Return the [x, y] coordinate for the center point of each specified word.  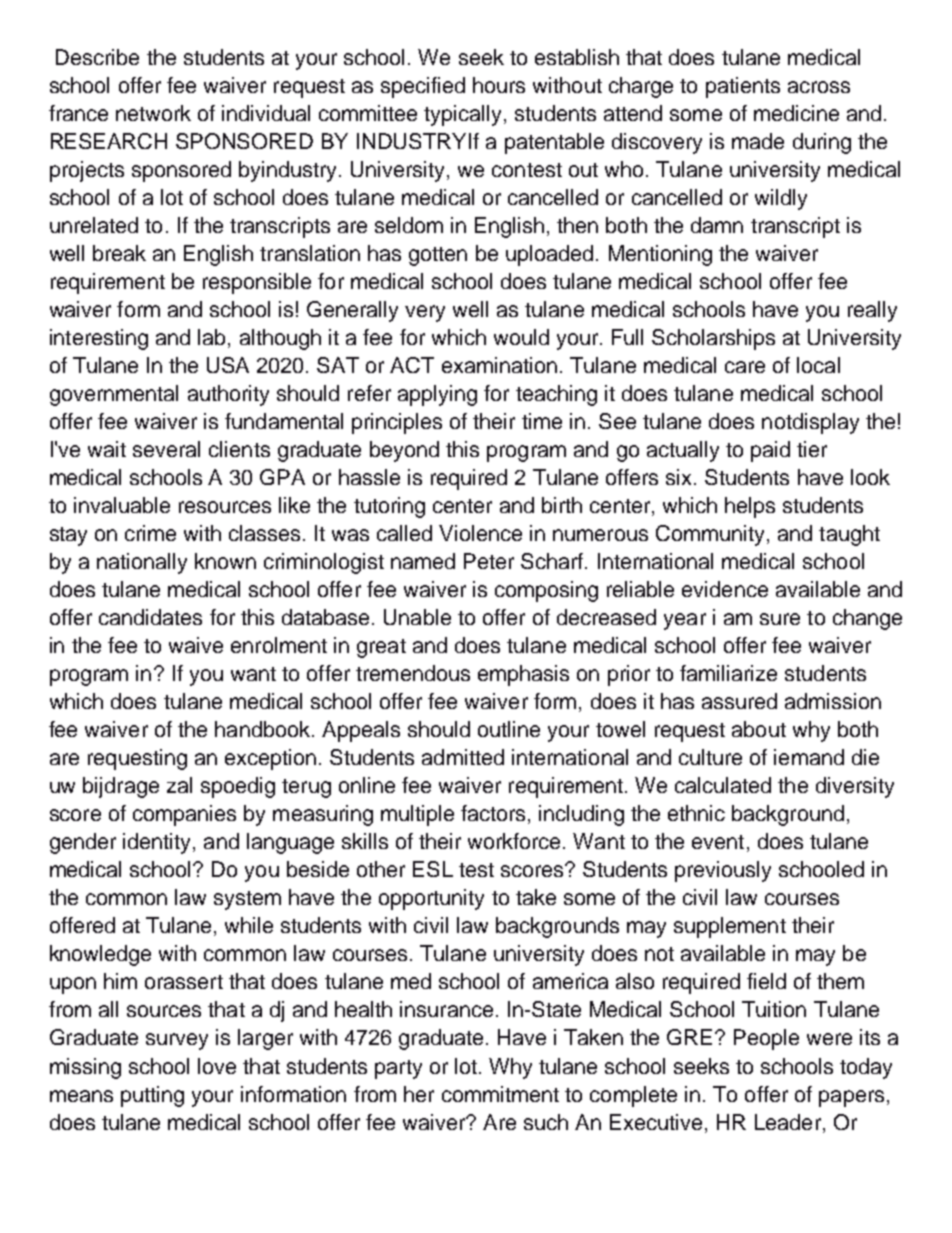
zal [179, 785]
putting [152, 1096]
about [759, 729]
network [153, 113]
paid [770, 451]
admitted [463, 757]
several [166, 449]
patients [743, 87]
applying [437, 395]
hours [499, 85]
